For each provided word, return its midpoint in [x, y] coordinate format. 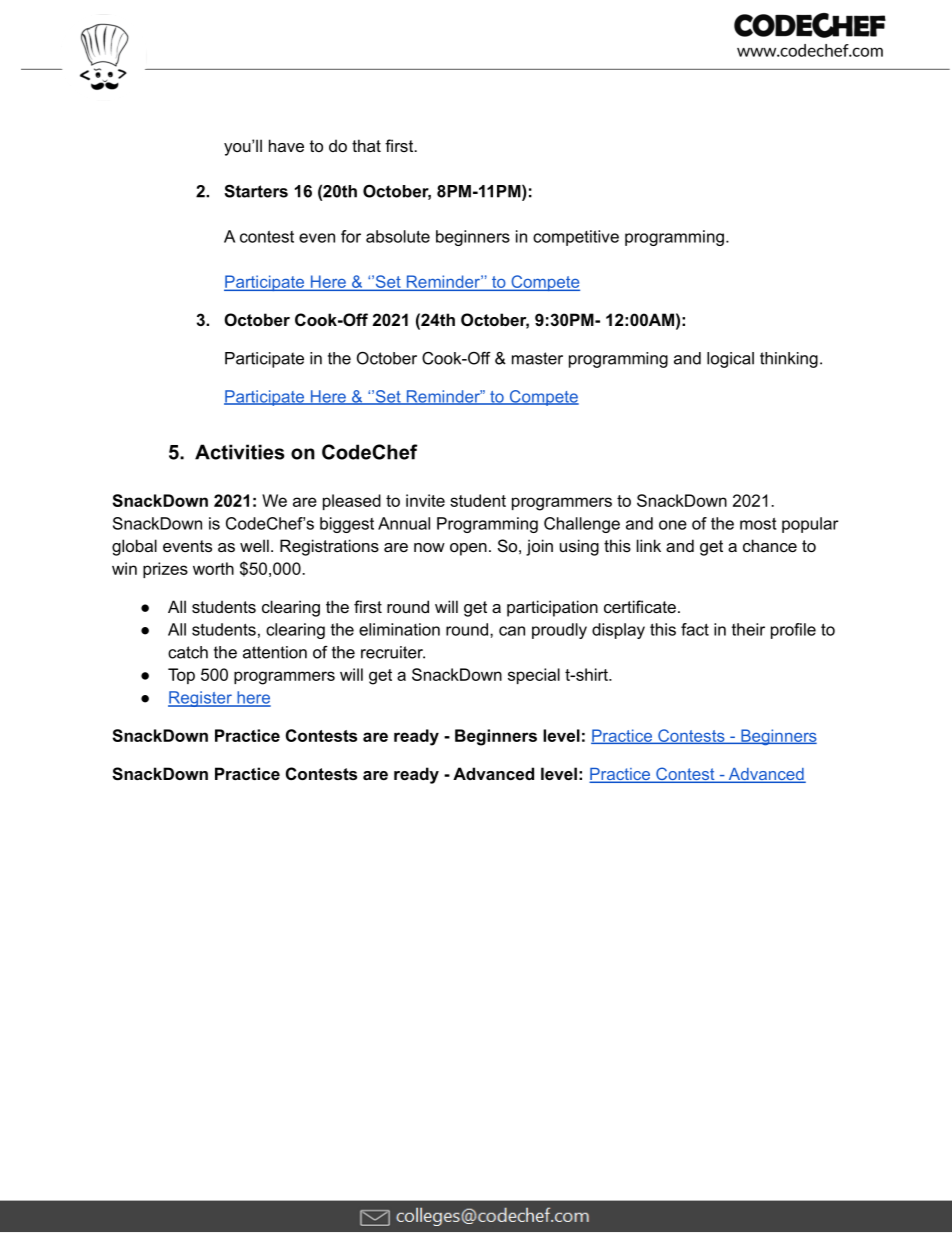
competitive [576, 238]
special [534, 676]
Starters [256, 191]
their [748, 629]
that [366, 145]
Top [181, 676]
